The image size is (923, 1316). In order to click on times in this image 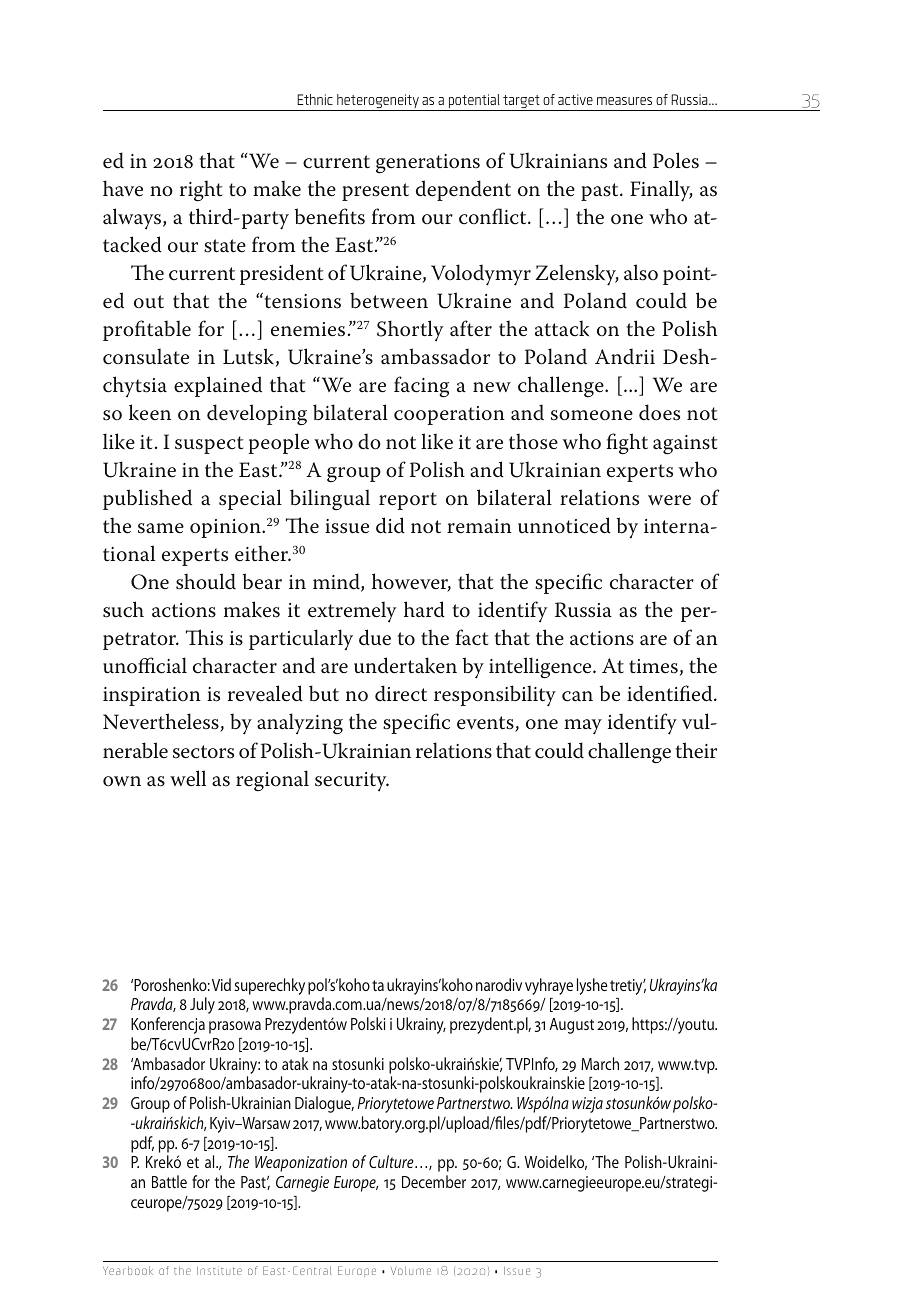, I will do `click(653, 666)`.
